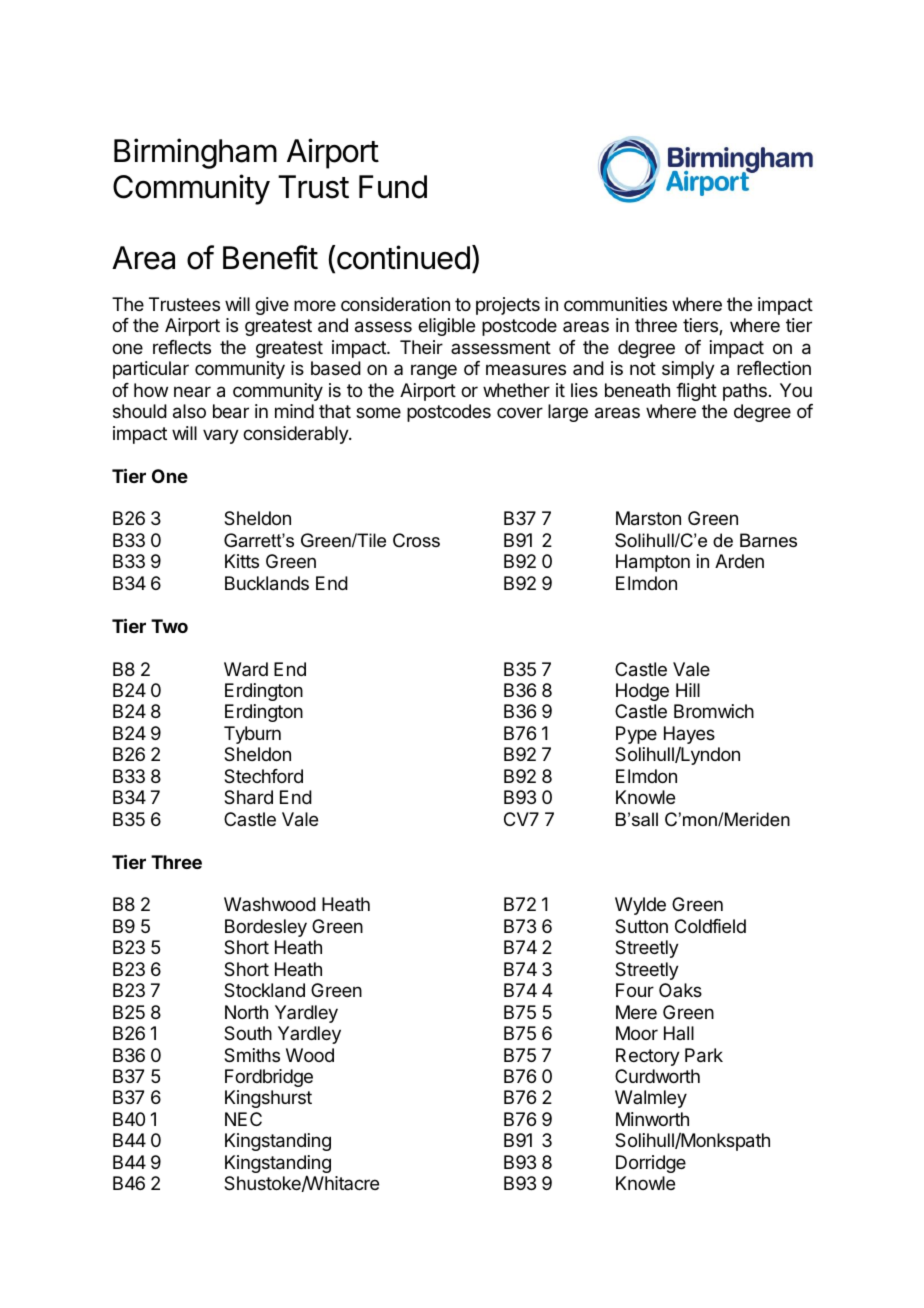  I want to click on Hill, so click(688, 690).
